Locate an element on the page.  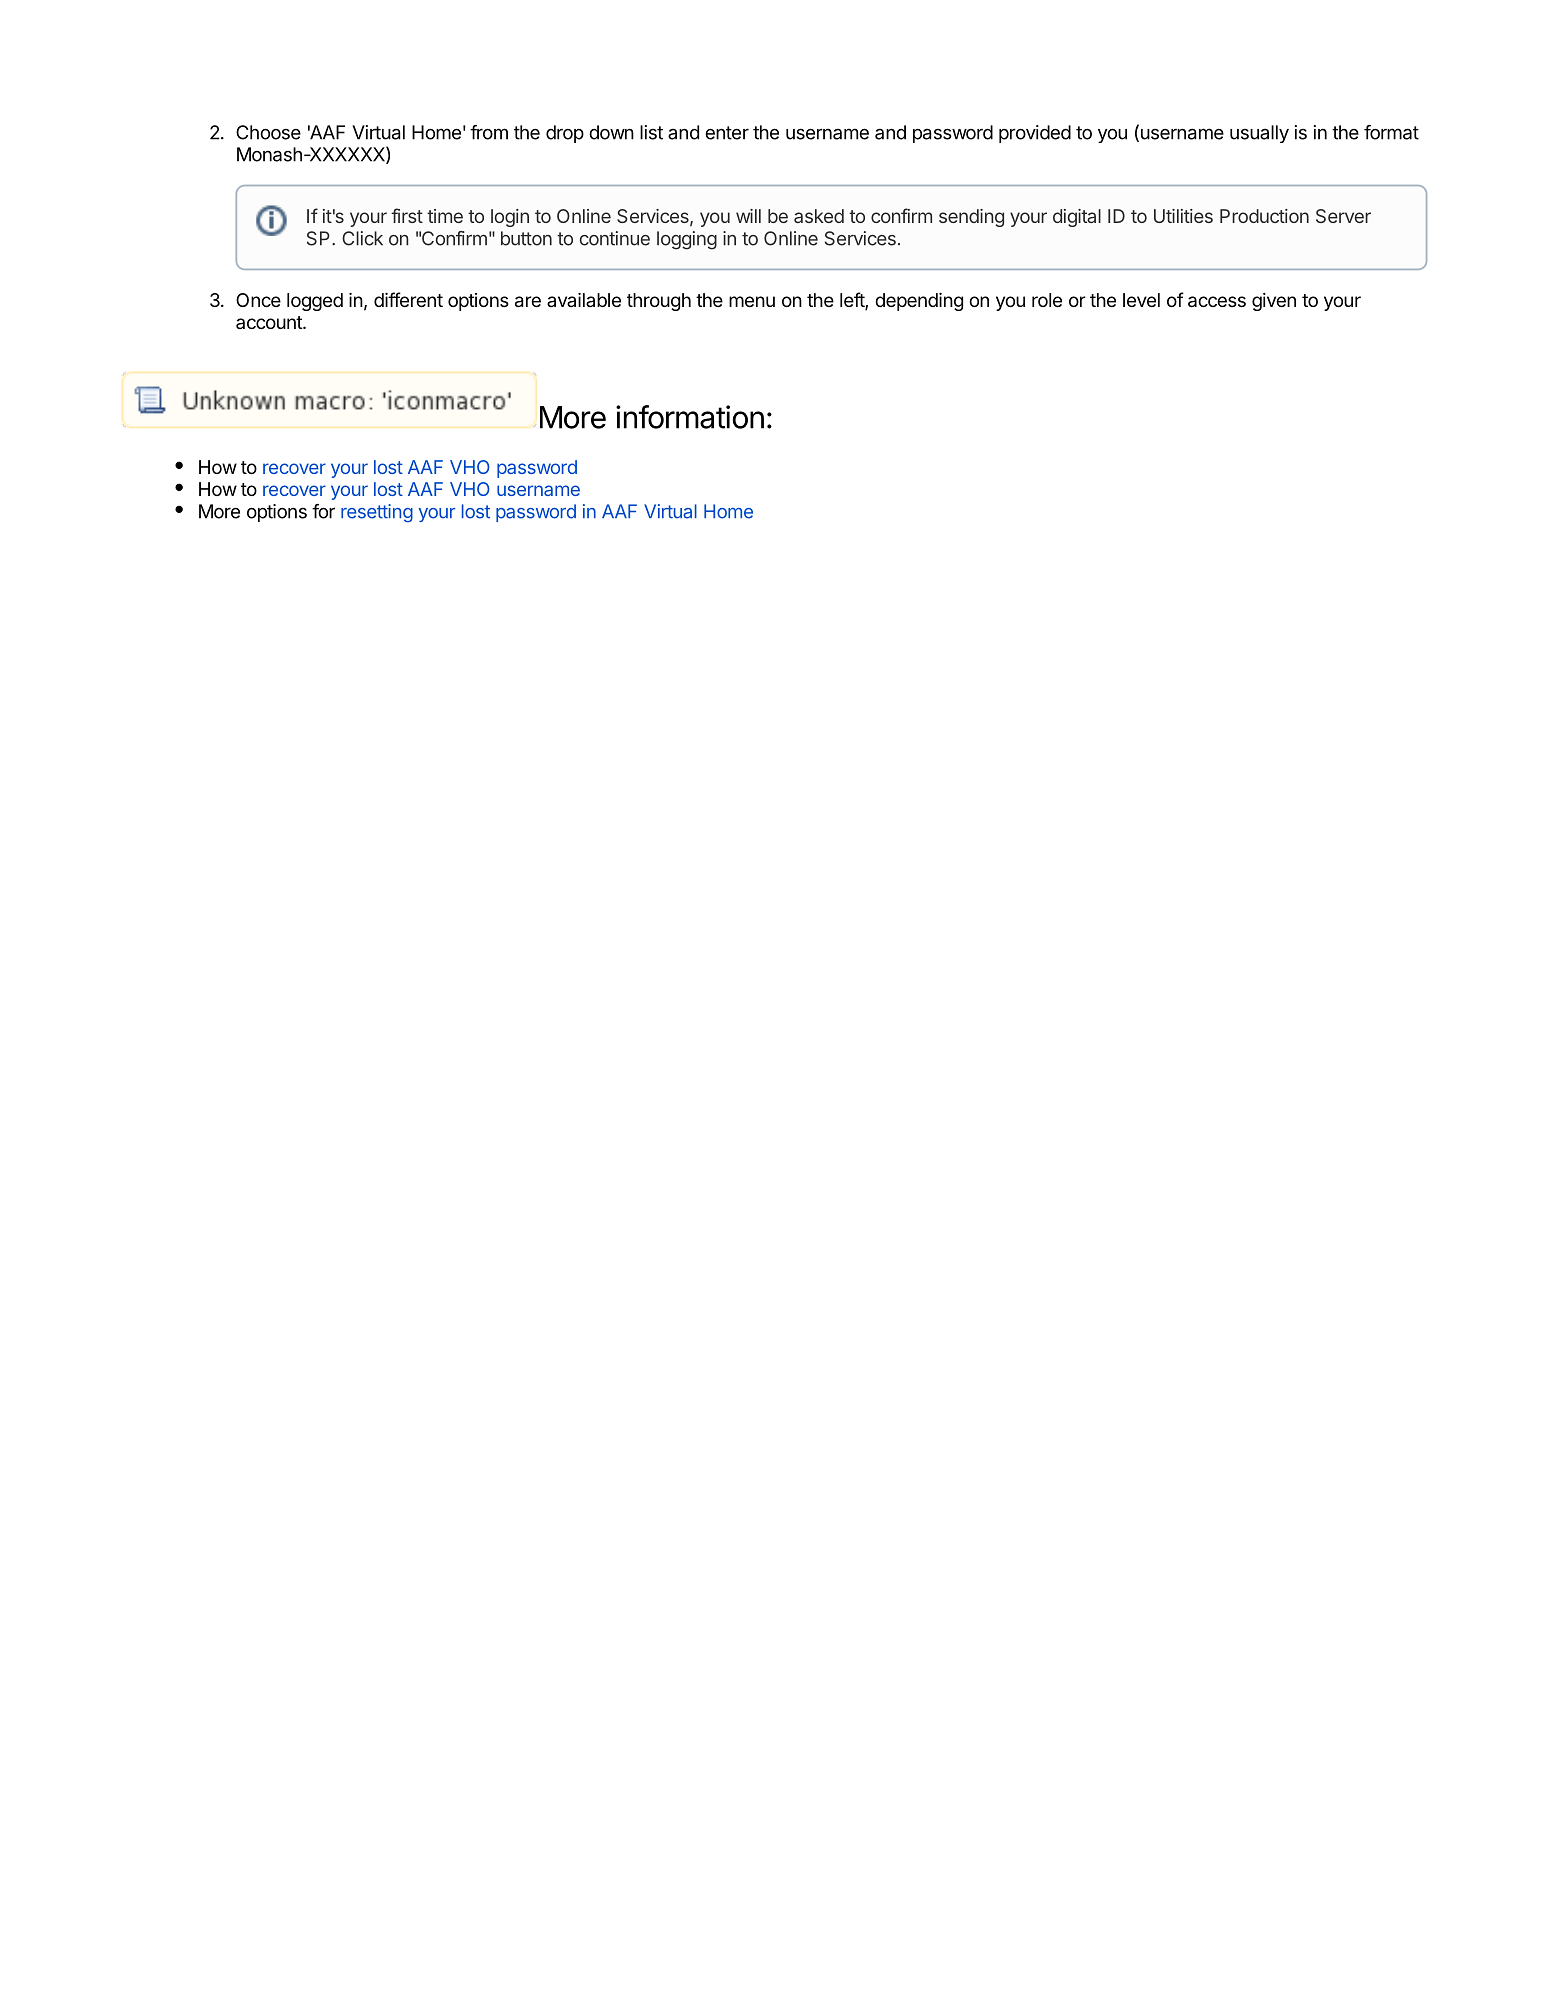
enter is located at coordinates (727, 133).
